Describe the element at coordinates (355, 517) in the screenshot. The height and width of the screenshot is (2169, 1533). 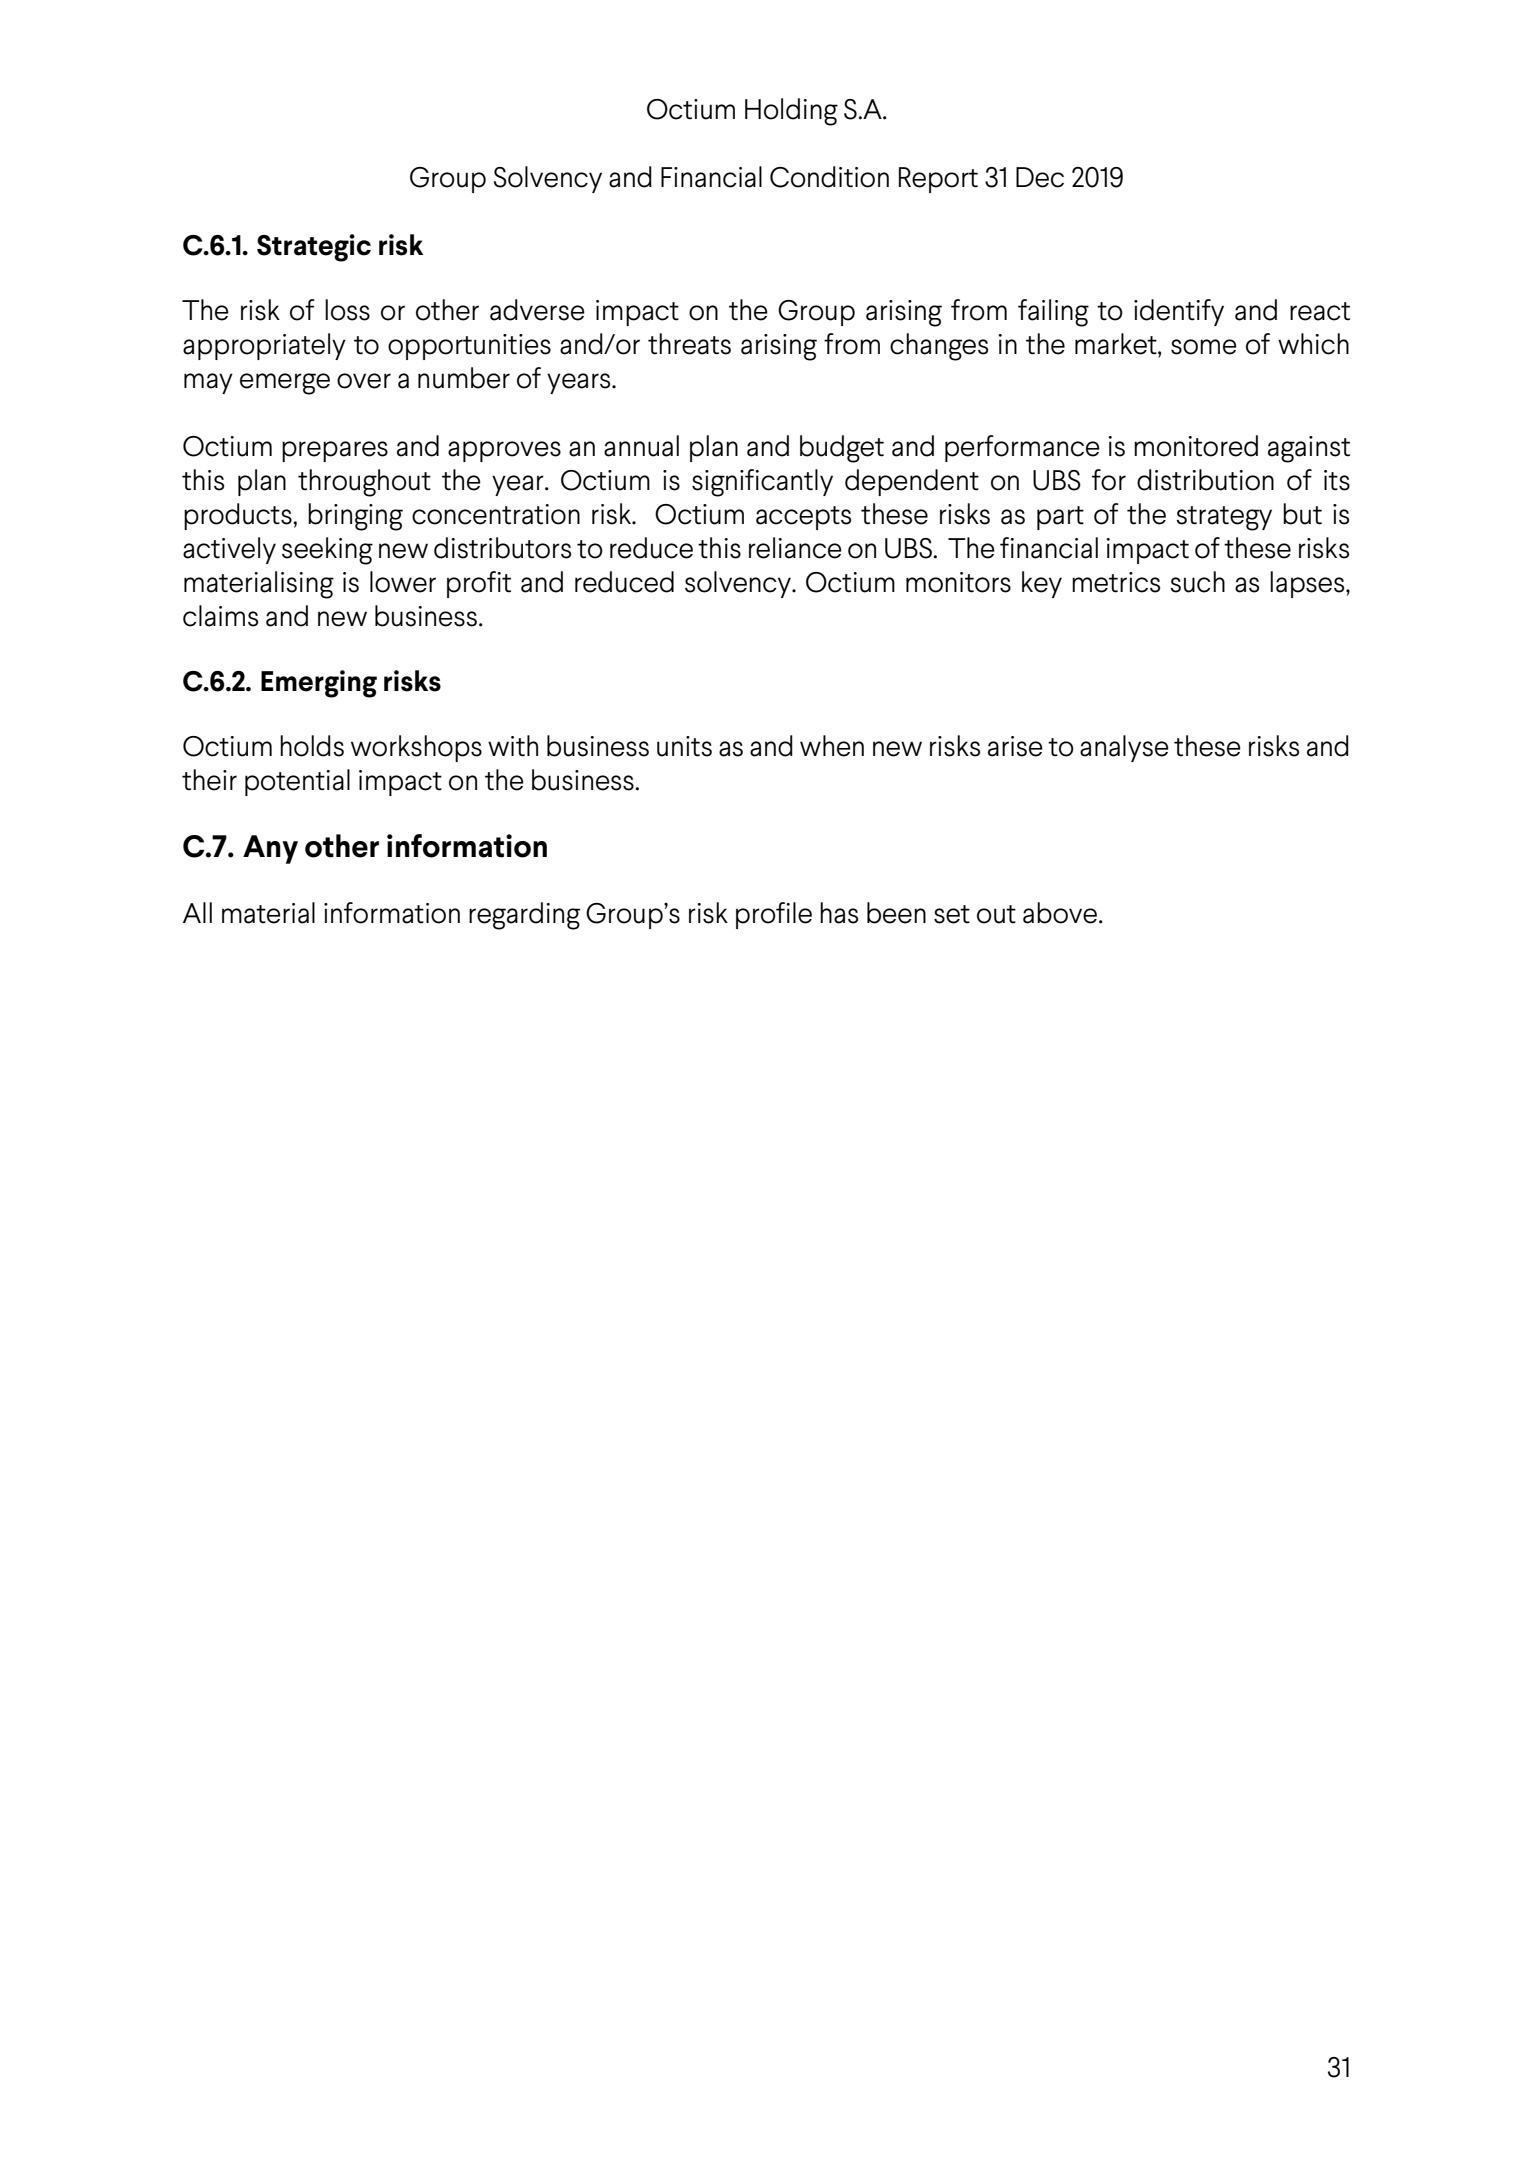
I see `bringing` at that location.
